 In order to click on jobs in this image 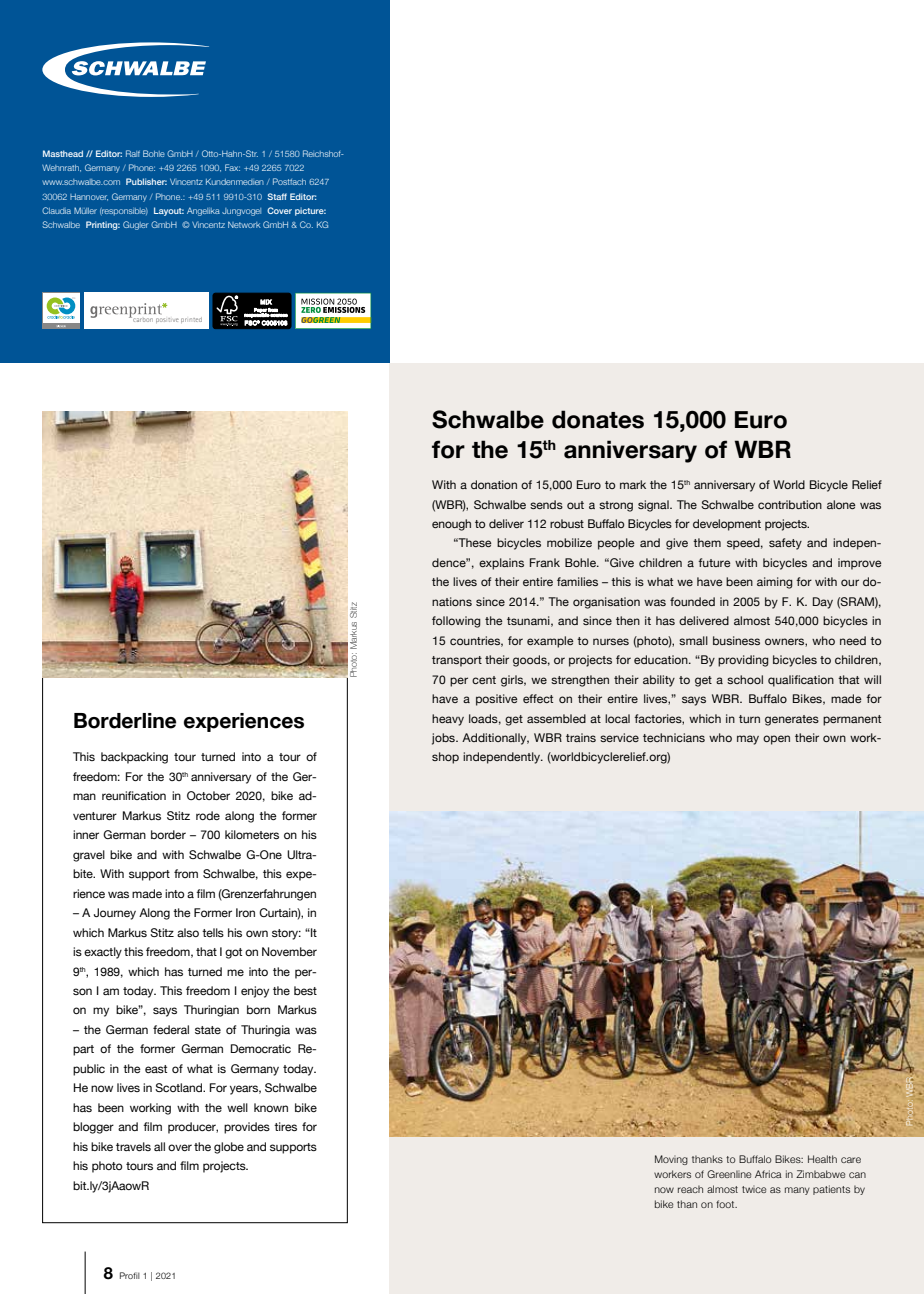, I will do `click(444, 739)`.
